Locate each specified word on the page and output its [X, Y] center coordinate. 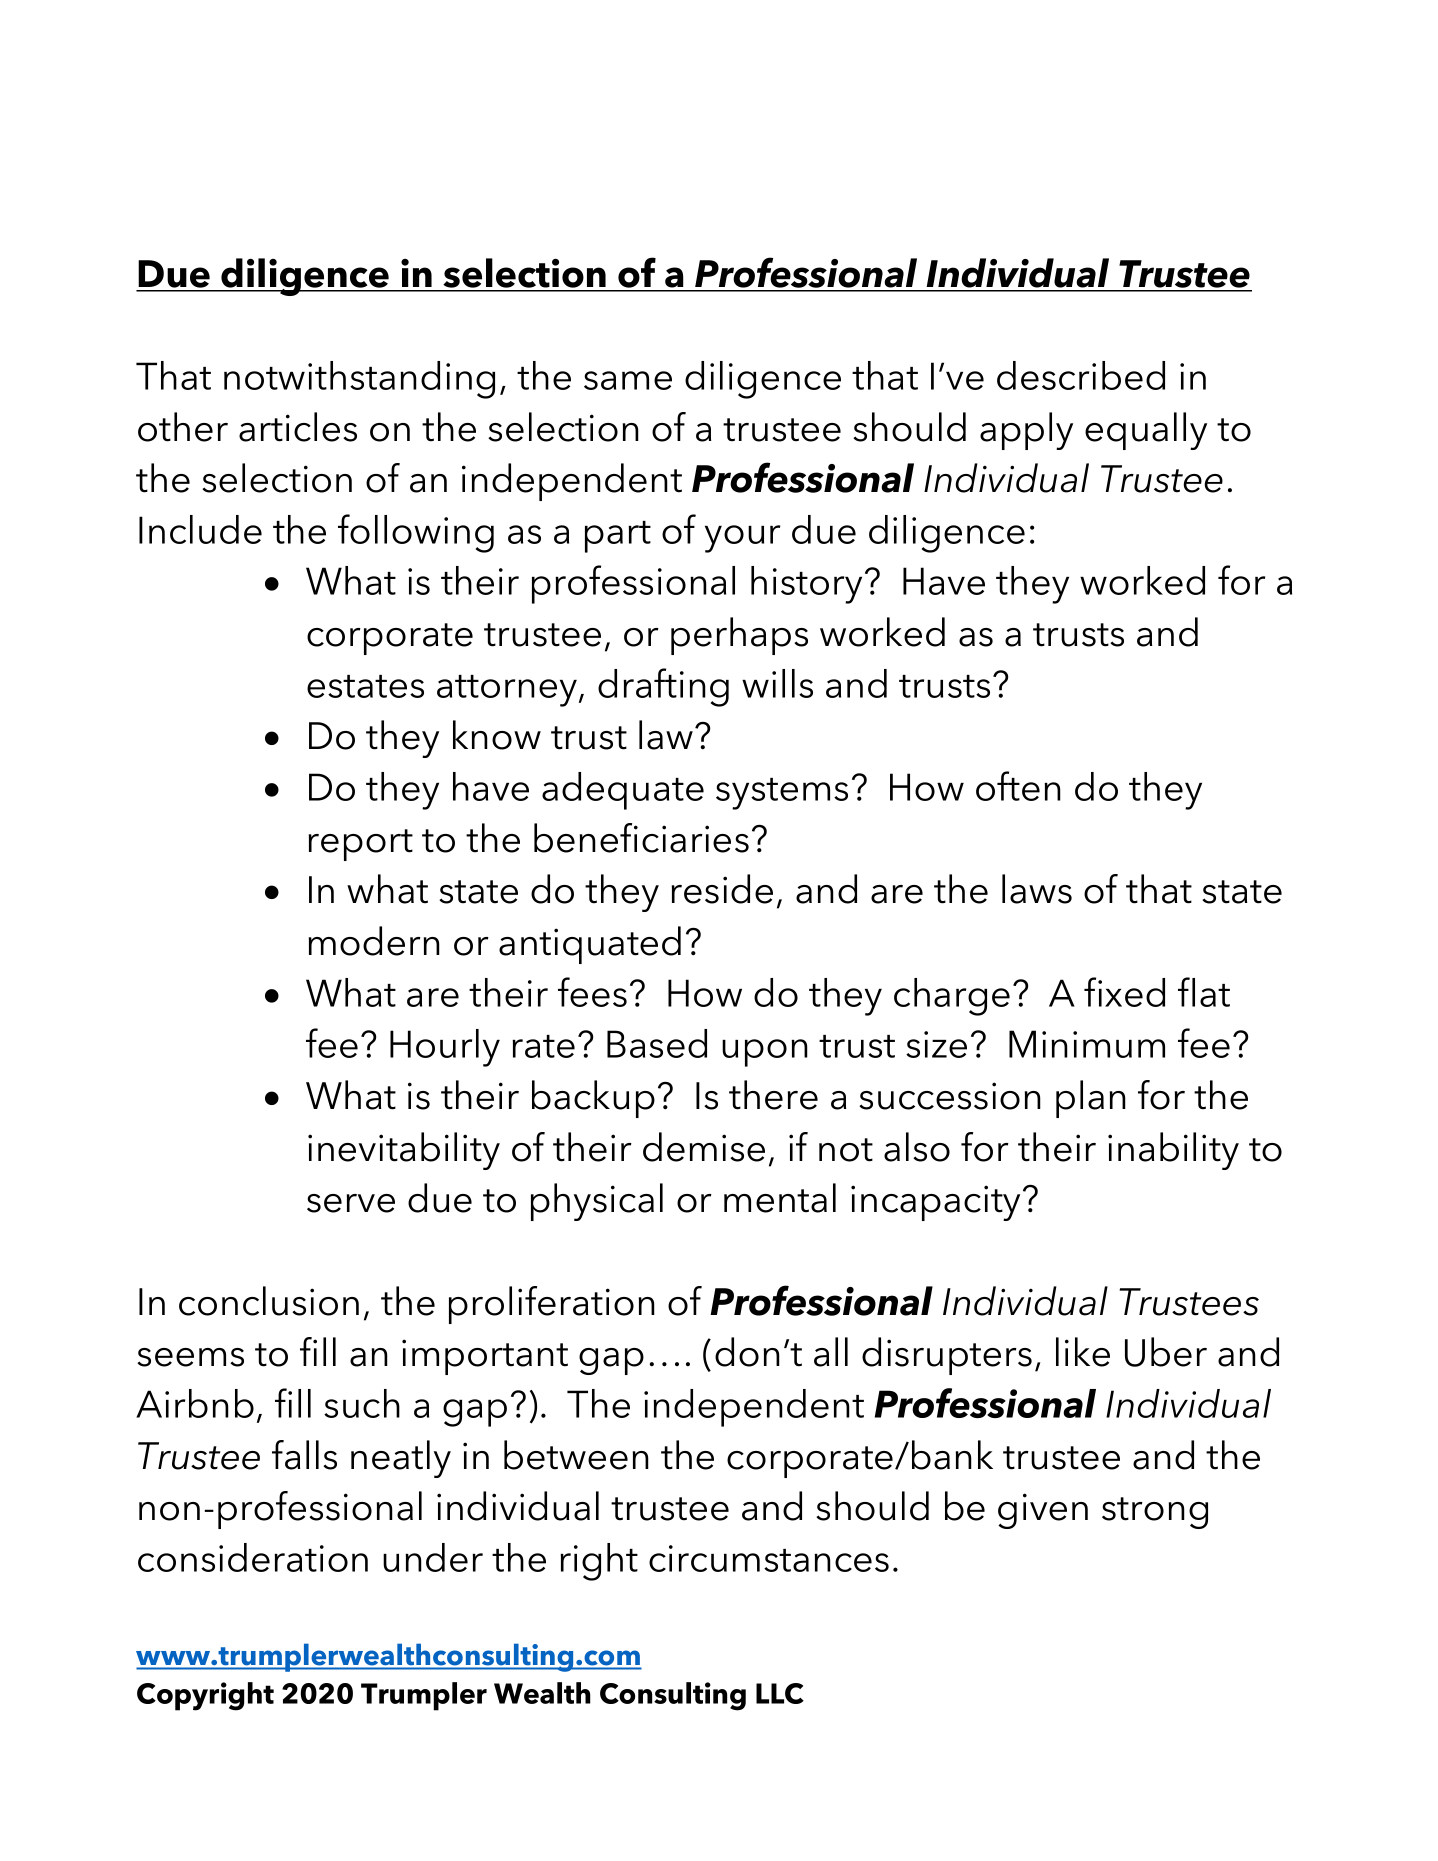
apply [1026, 431]
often [1018, 786]
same [628, 380]
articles [298, 427]
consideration [253, 1557]
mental [780, 1198]
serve [351, 1203]
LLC [780, 1693]
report [361, 845]
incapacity [935, 1203]
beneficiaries [641, 838]
